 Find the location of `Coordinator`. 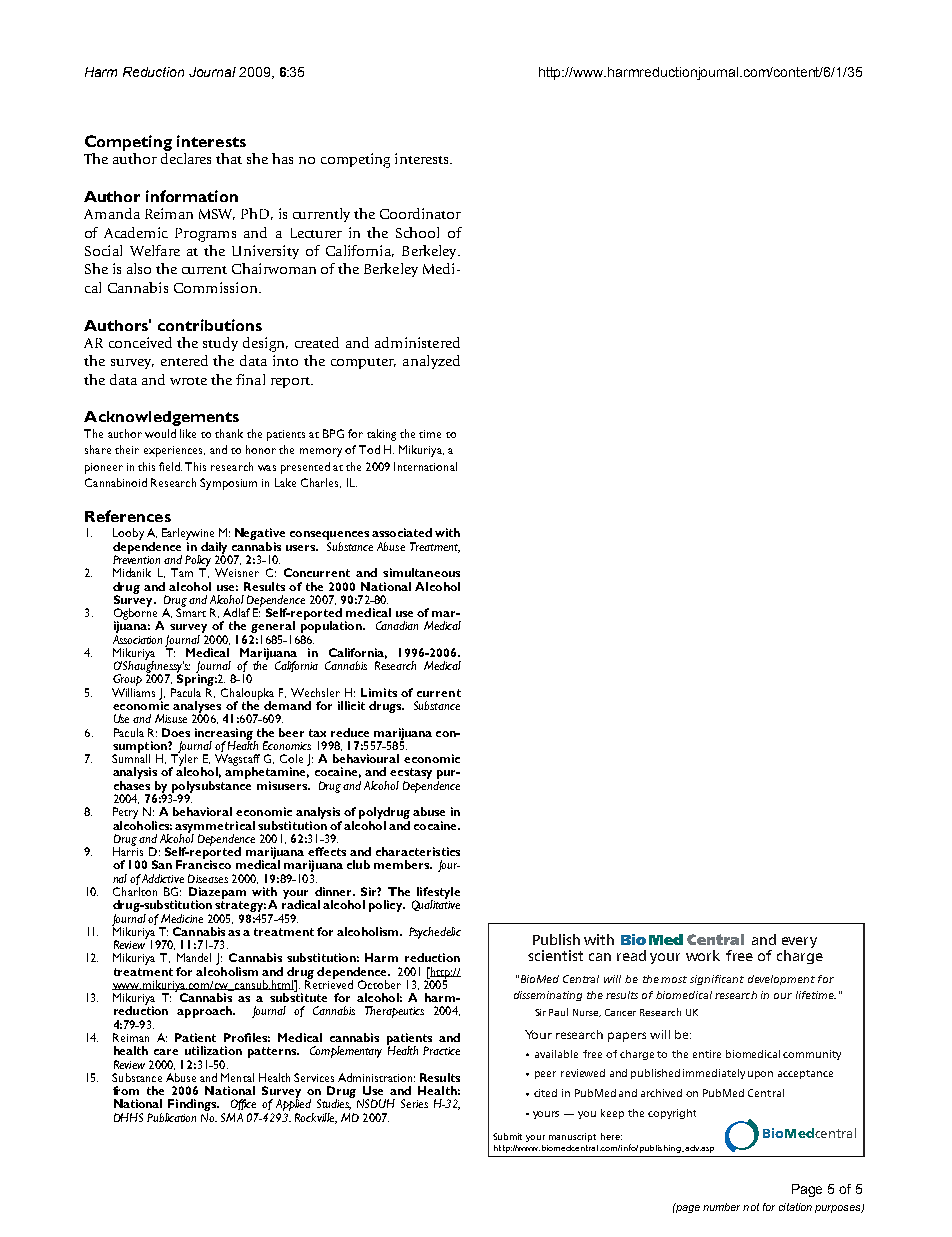

Coordinator is located at coordinates (420, 213).
